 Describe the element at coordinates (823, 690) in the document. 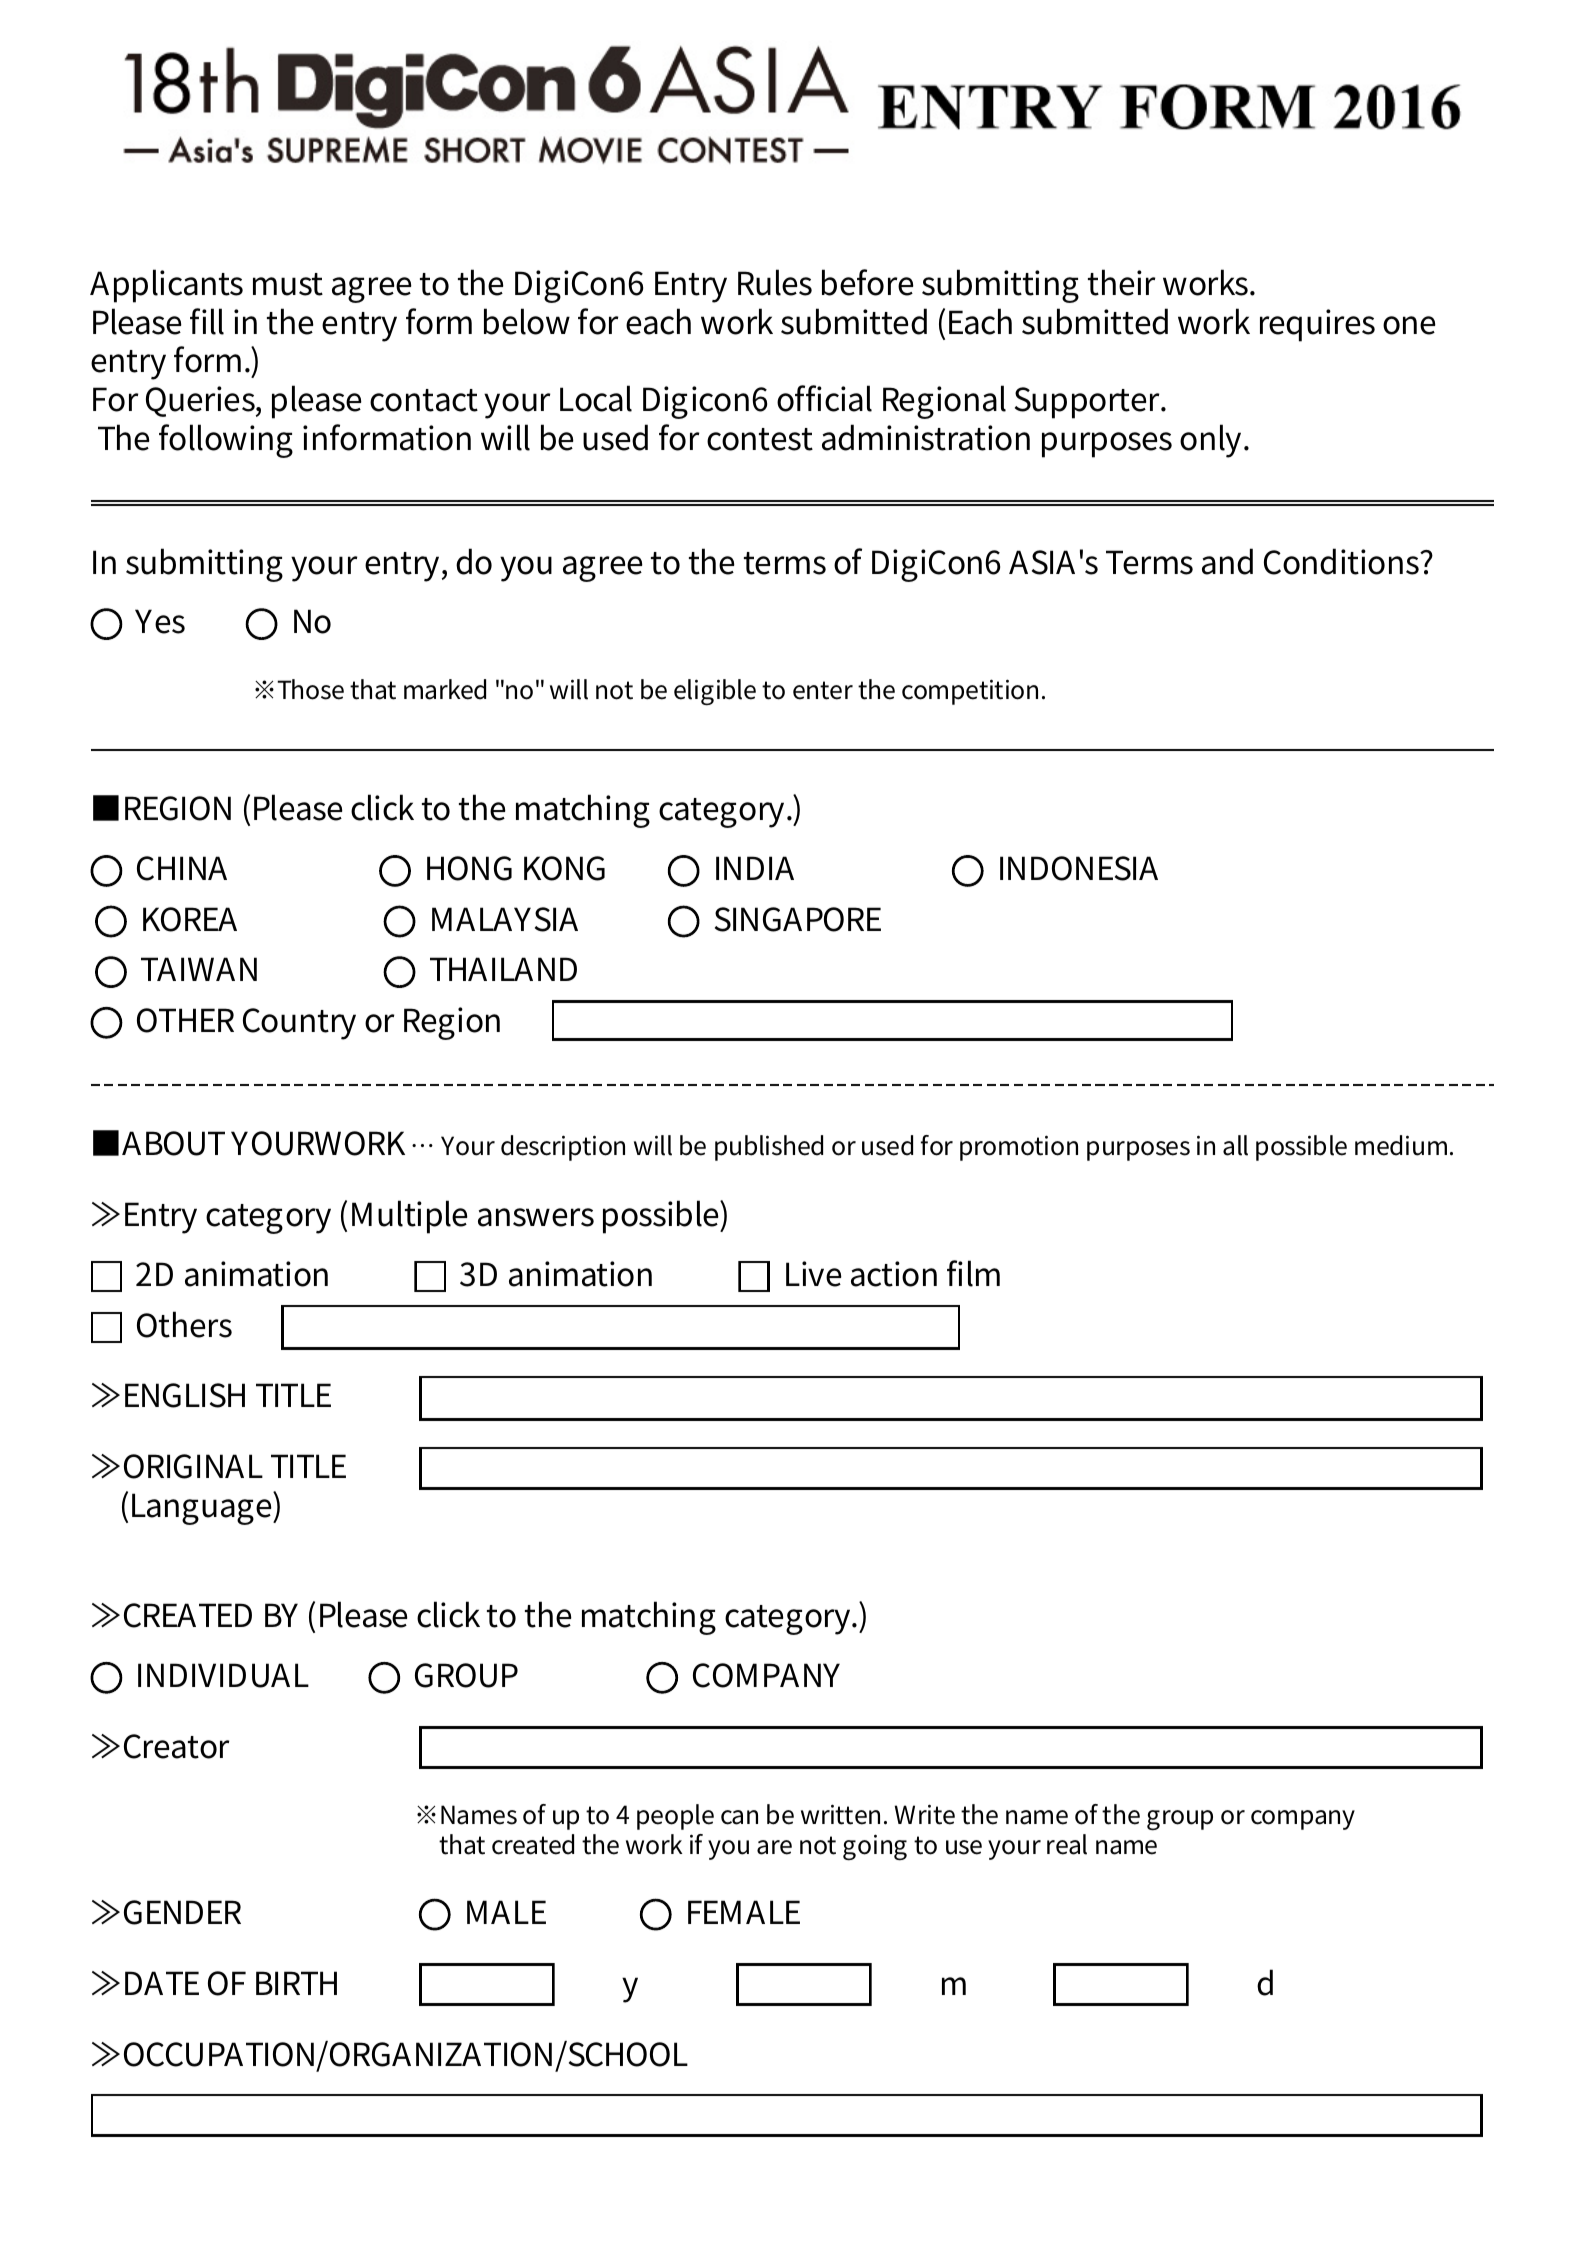

I see `enter` at that location.
